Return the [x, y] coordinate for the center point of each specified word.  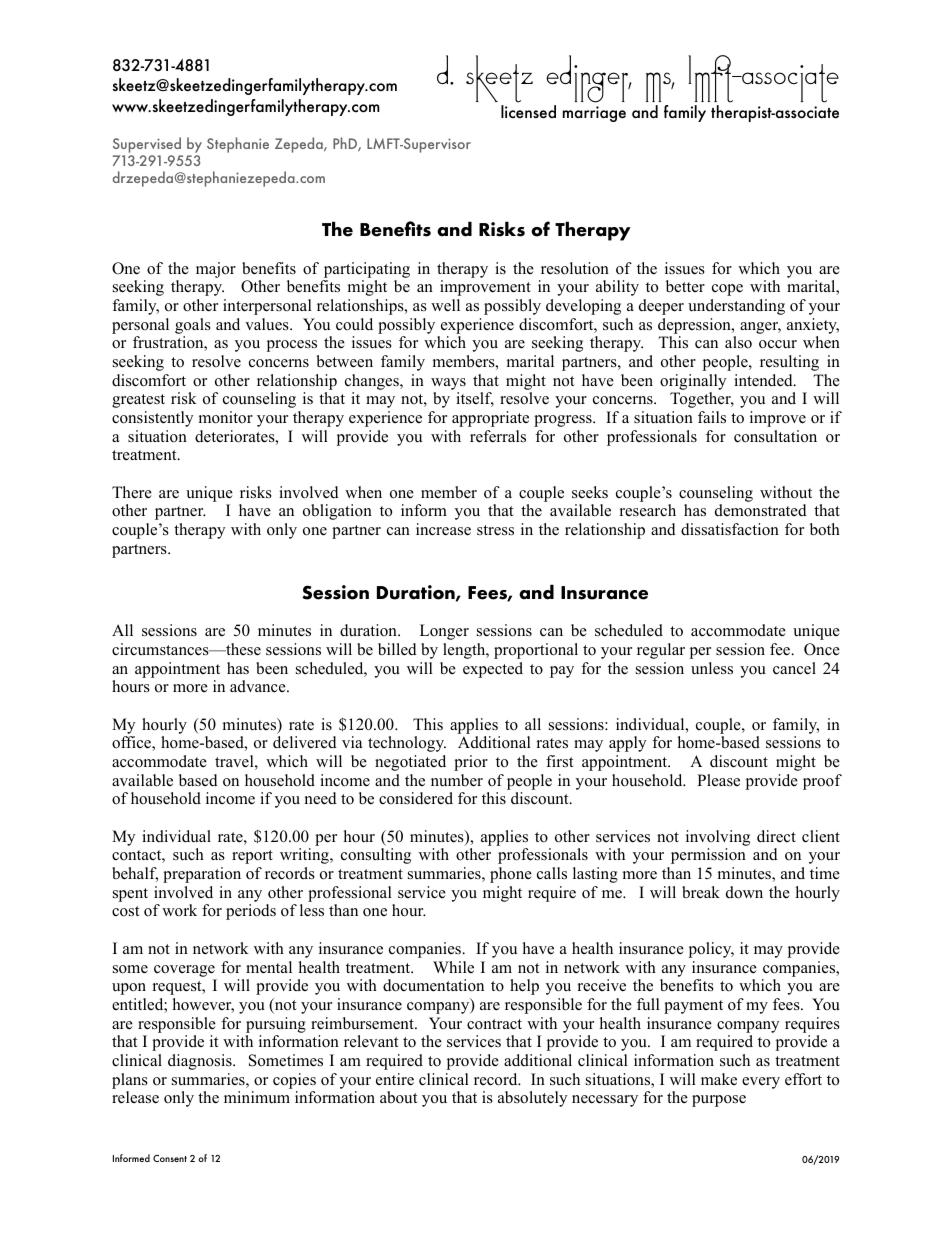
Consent [170, 1158]
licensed [528, 111]
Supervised [148, 146]
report [252, 857]
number [457, 780]
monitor [226, 417]
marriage [594, 114]
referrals [498, 436]
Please [718, 780]
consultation [775, 436]
